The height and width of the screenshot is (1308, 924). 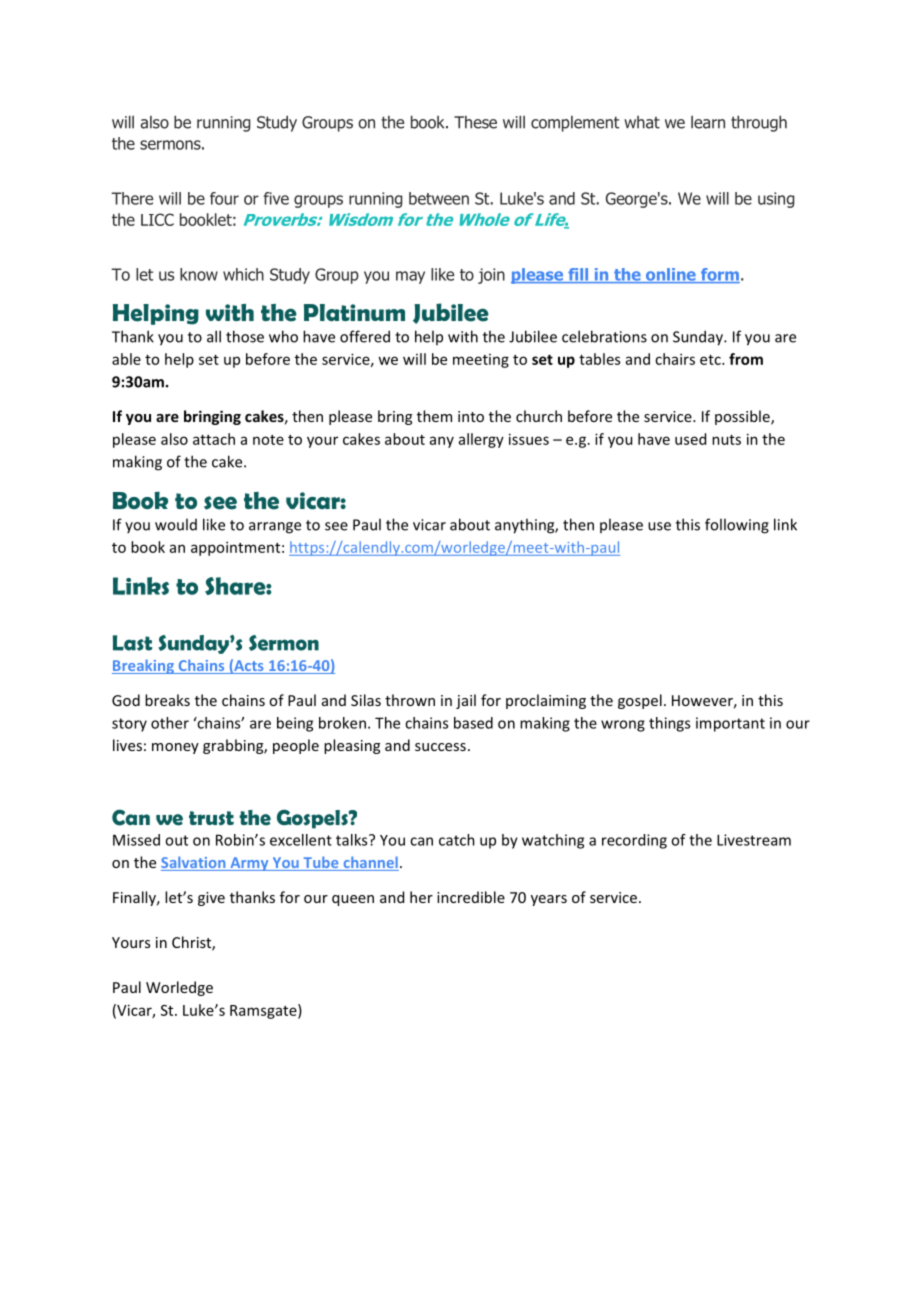 I want to click on offered, so click(x=365, y=336).
